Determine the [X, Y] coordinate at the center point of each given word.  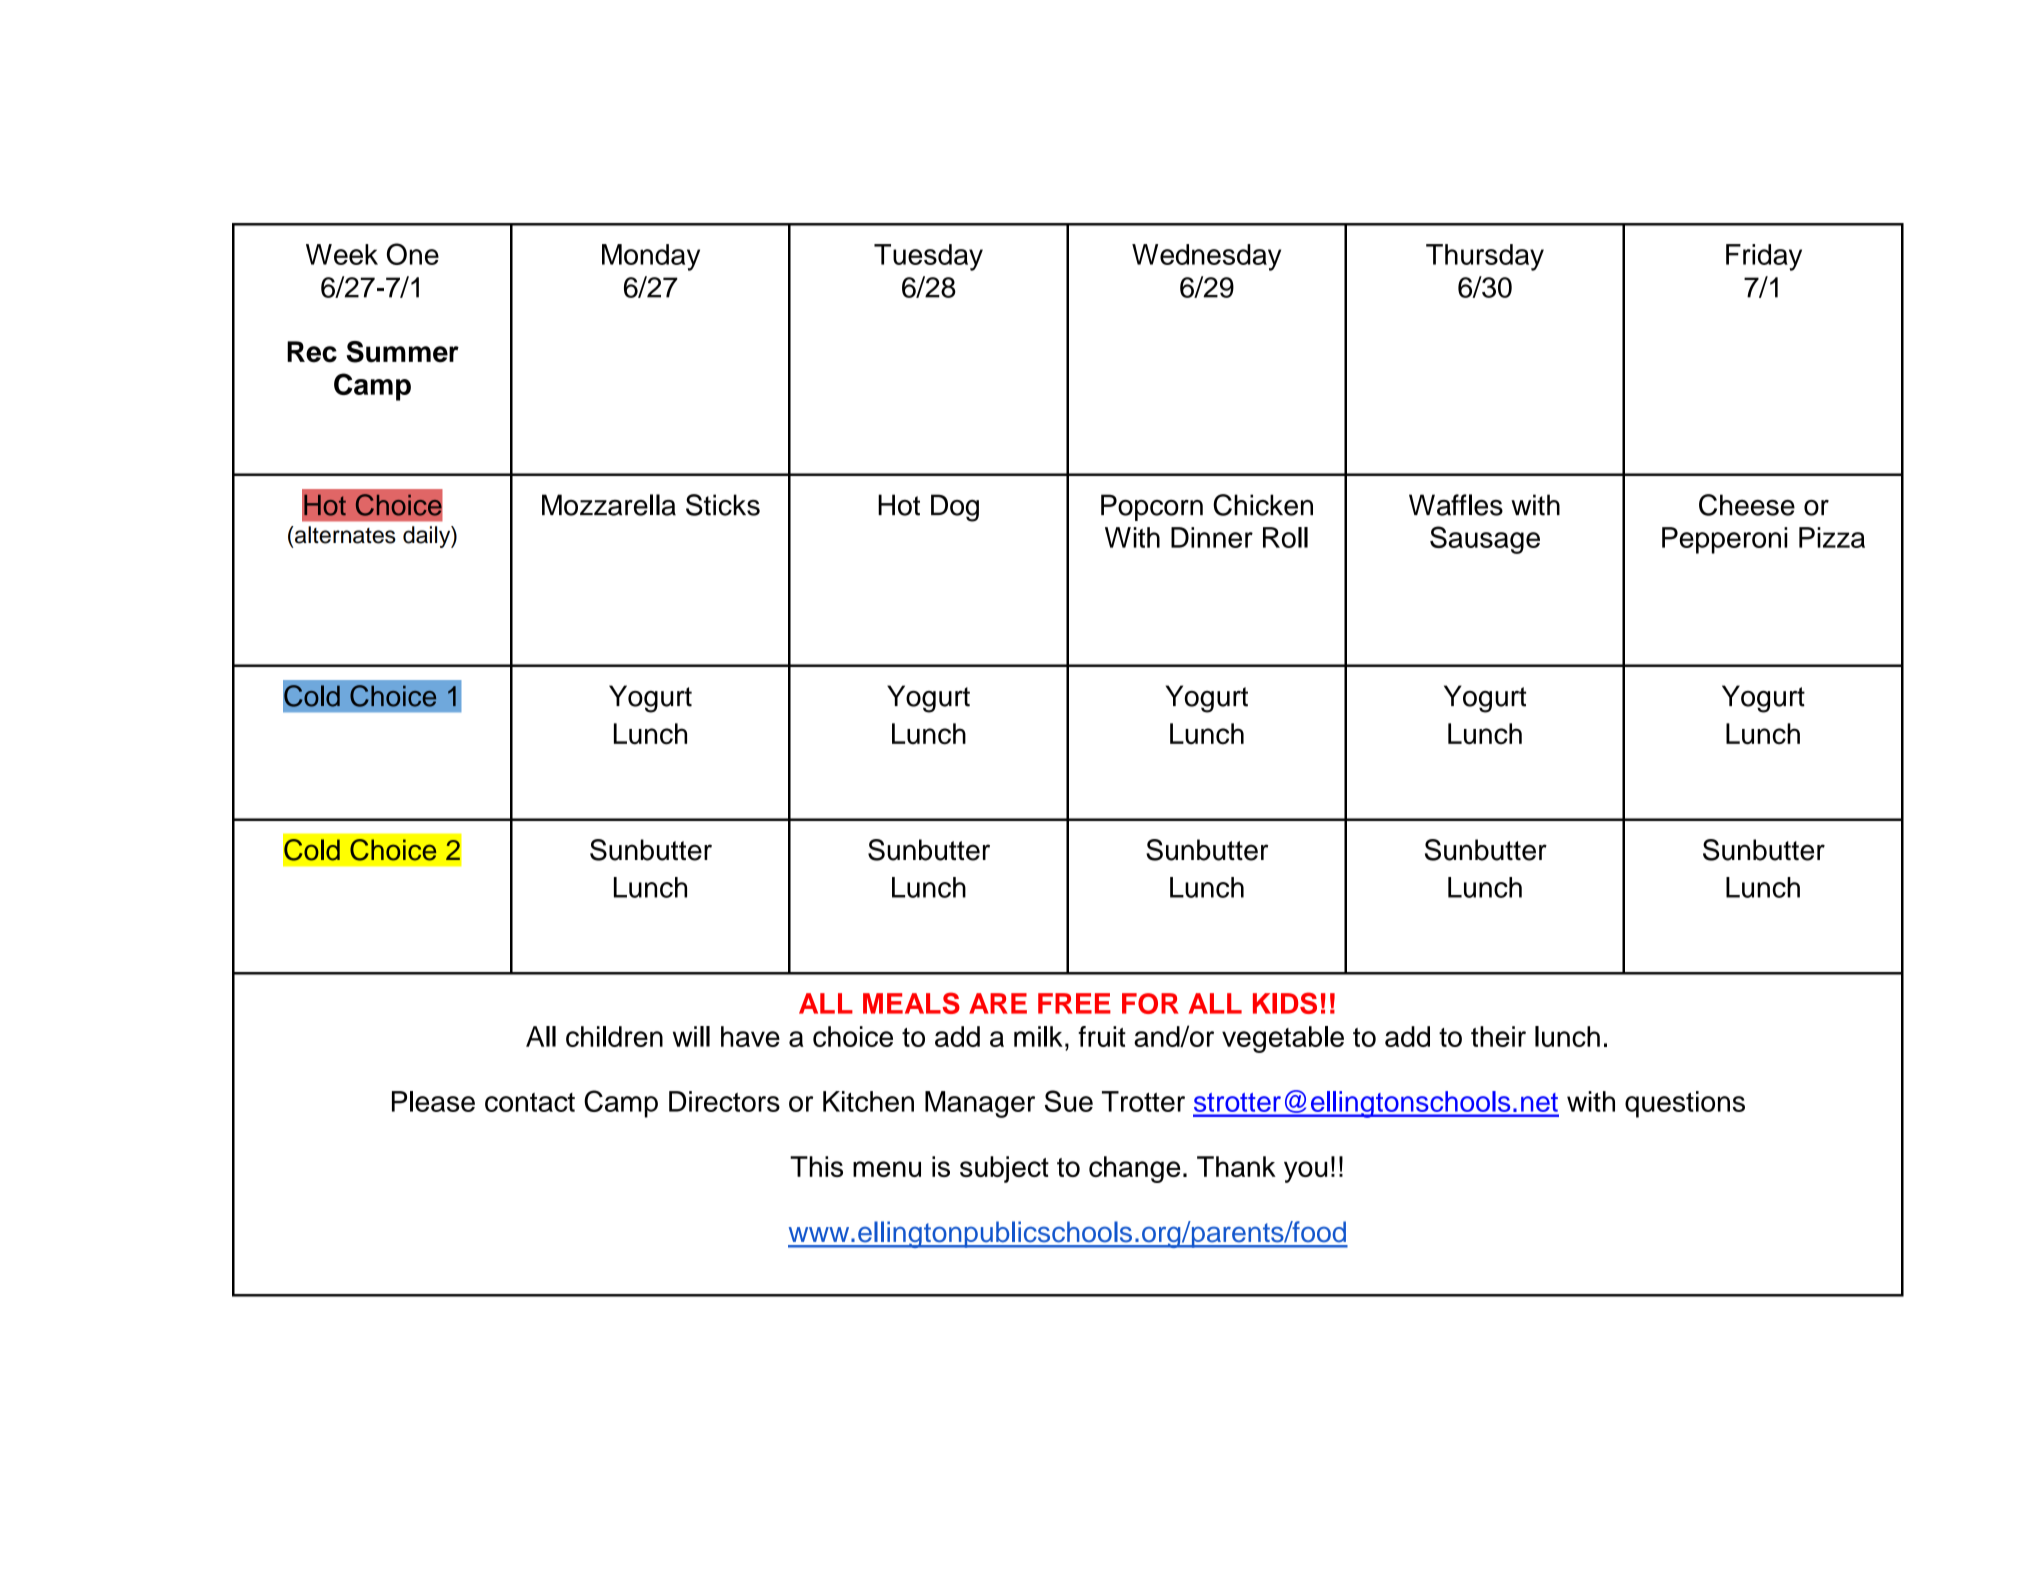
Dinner [1212, 537]
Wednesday [1206, 257]
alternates [344, 535]
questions [1685, 1104]
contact [530, 1102]
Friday [1764, 257]
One [413, 254]
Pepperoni [1724, 540]
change [1135, 1169]
